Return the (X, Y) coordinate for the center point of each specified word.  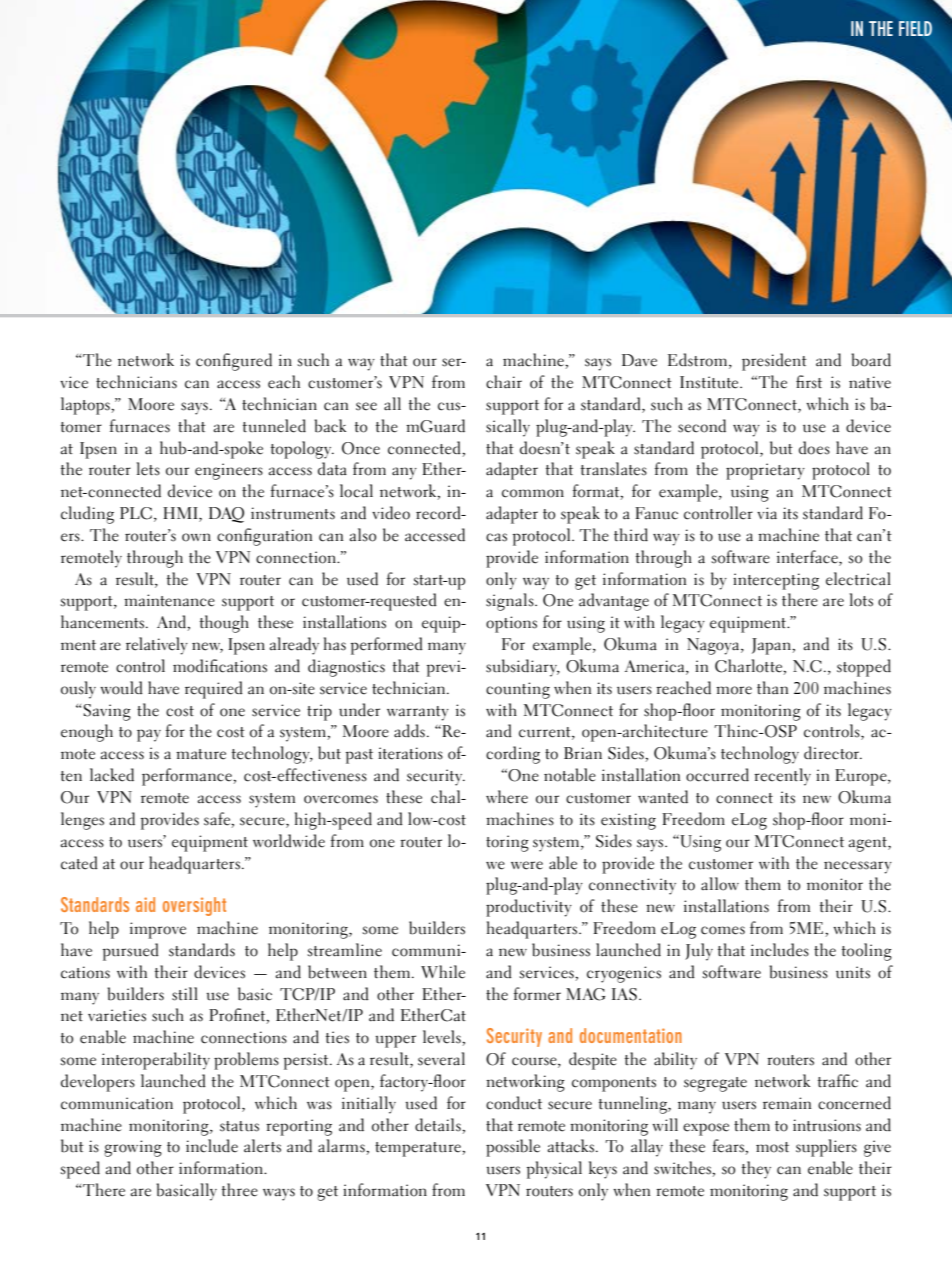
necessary (858, 867)
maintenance (169, 600)
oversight (194, 906)
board (871, 360)
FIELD (915, 28)
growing (133, 1148)
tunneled (274, 426)
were (527, 865)
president (774, 362)
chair (504, 382)
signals (511, 602)
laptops (86, 406)
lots (861, 600)
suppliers (826, 1148)
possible (513, 1148)
